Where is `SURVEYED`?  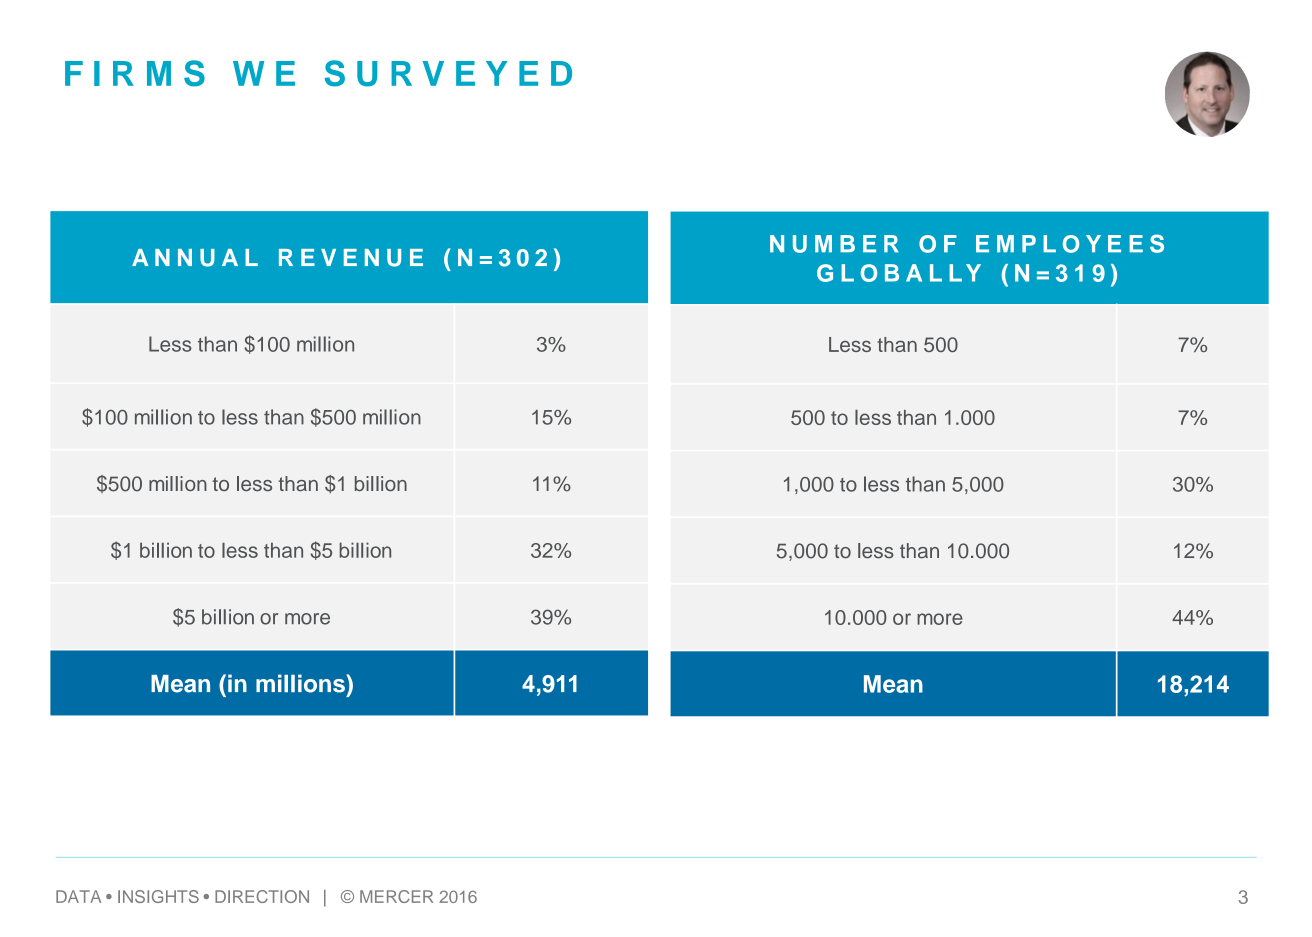
SURVEYED is located at coordinates (448, 73).
